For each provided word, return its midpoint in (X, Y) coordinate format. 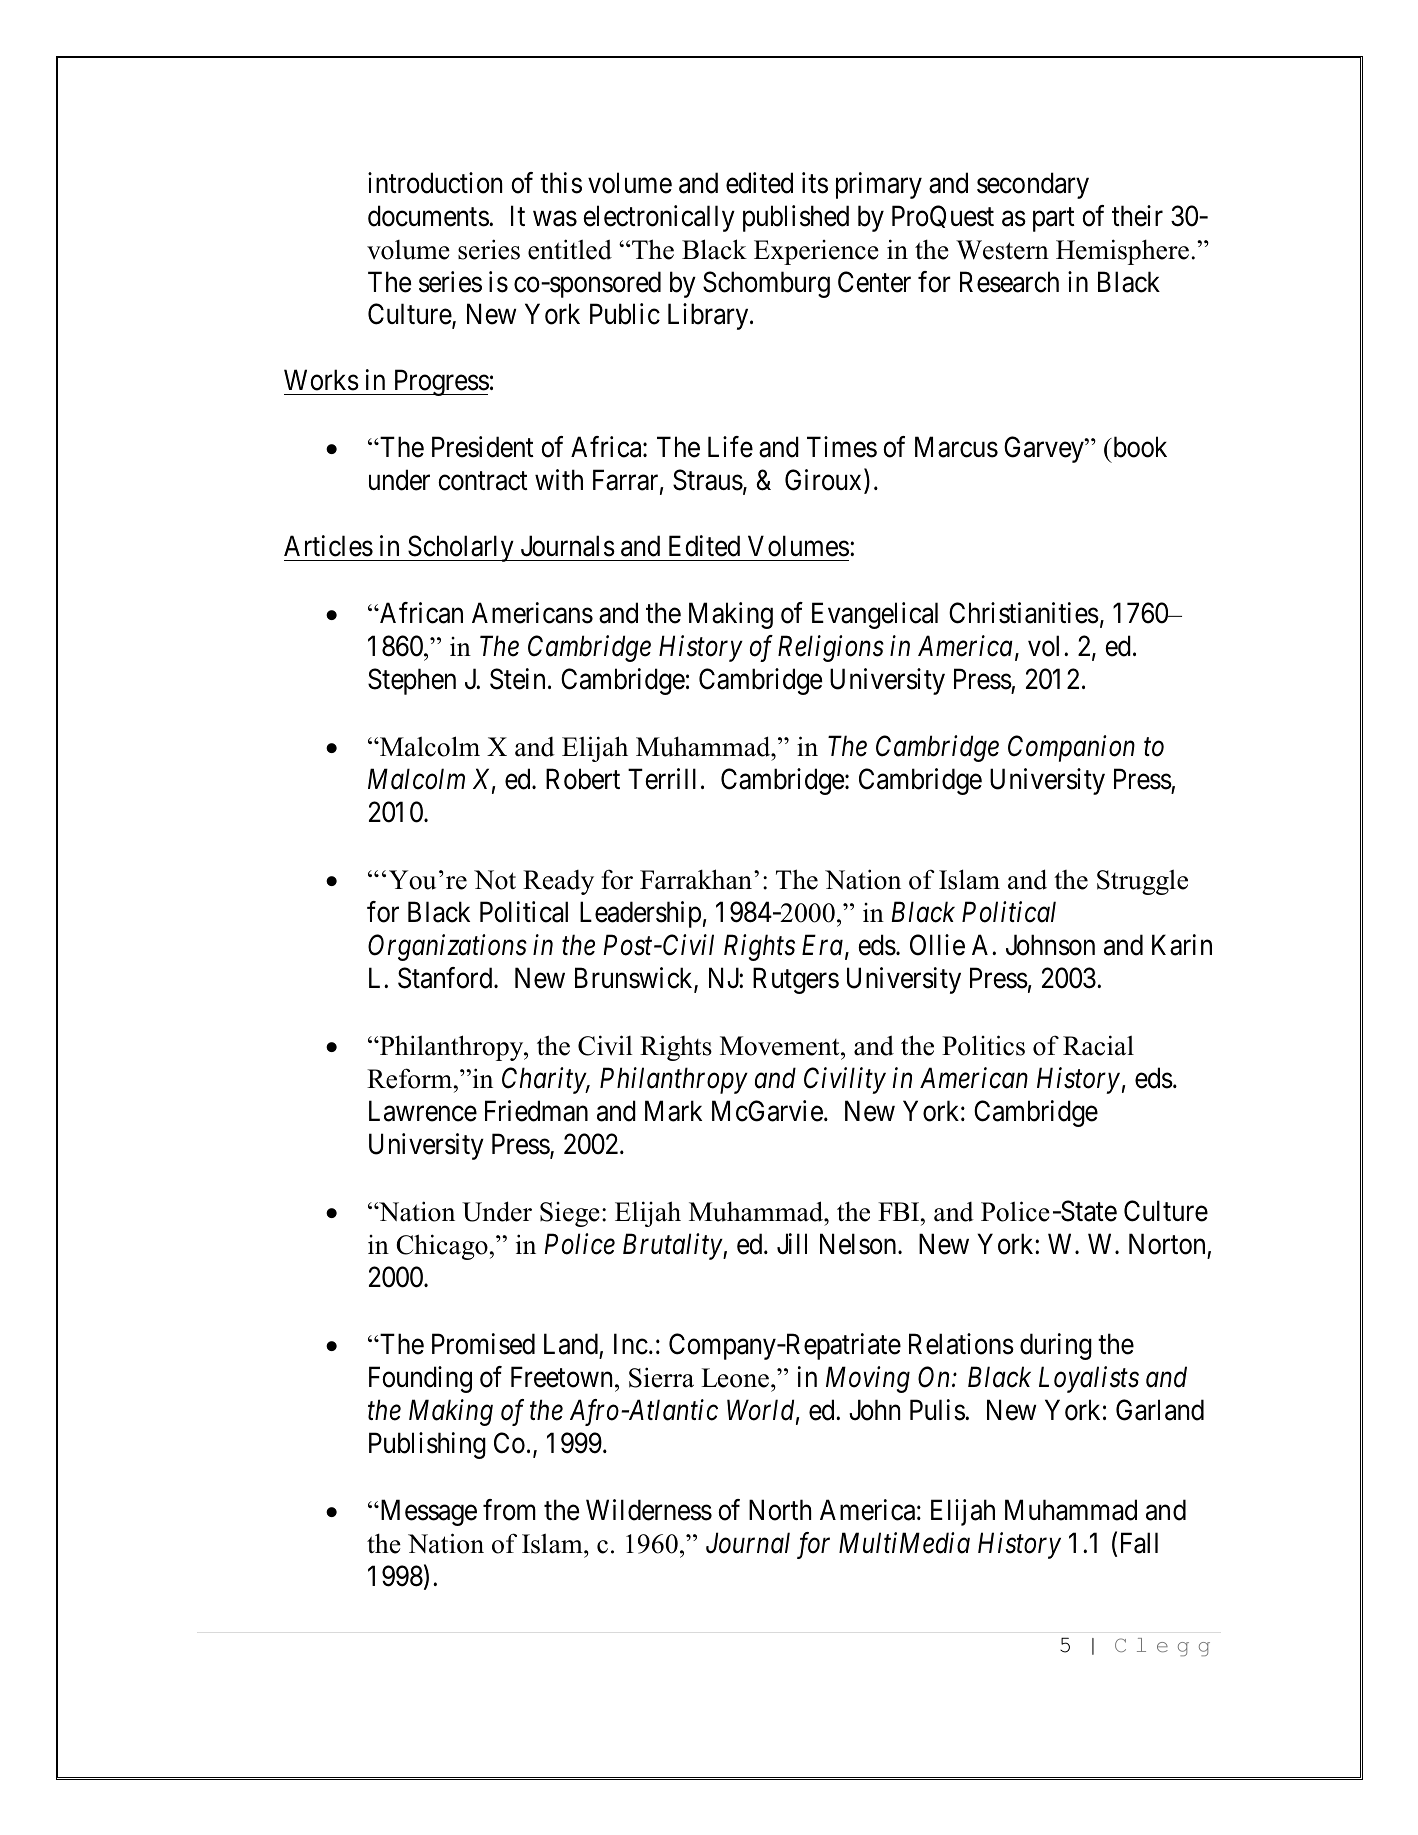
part (1054, 220)
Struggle (1142, 882)
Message (427, 1513)
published (796, 218)
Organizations (447, 948)
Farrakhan (696, 879)
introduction (435, 183)
